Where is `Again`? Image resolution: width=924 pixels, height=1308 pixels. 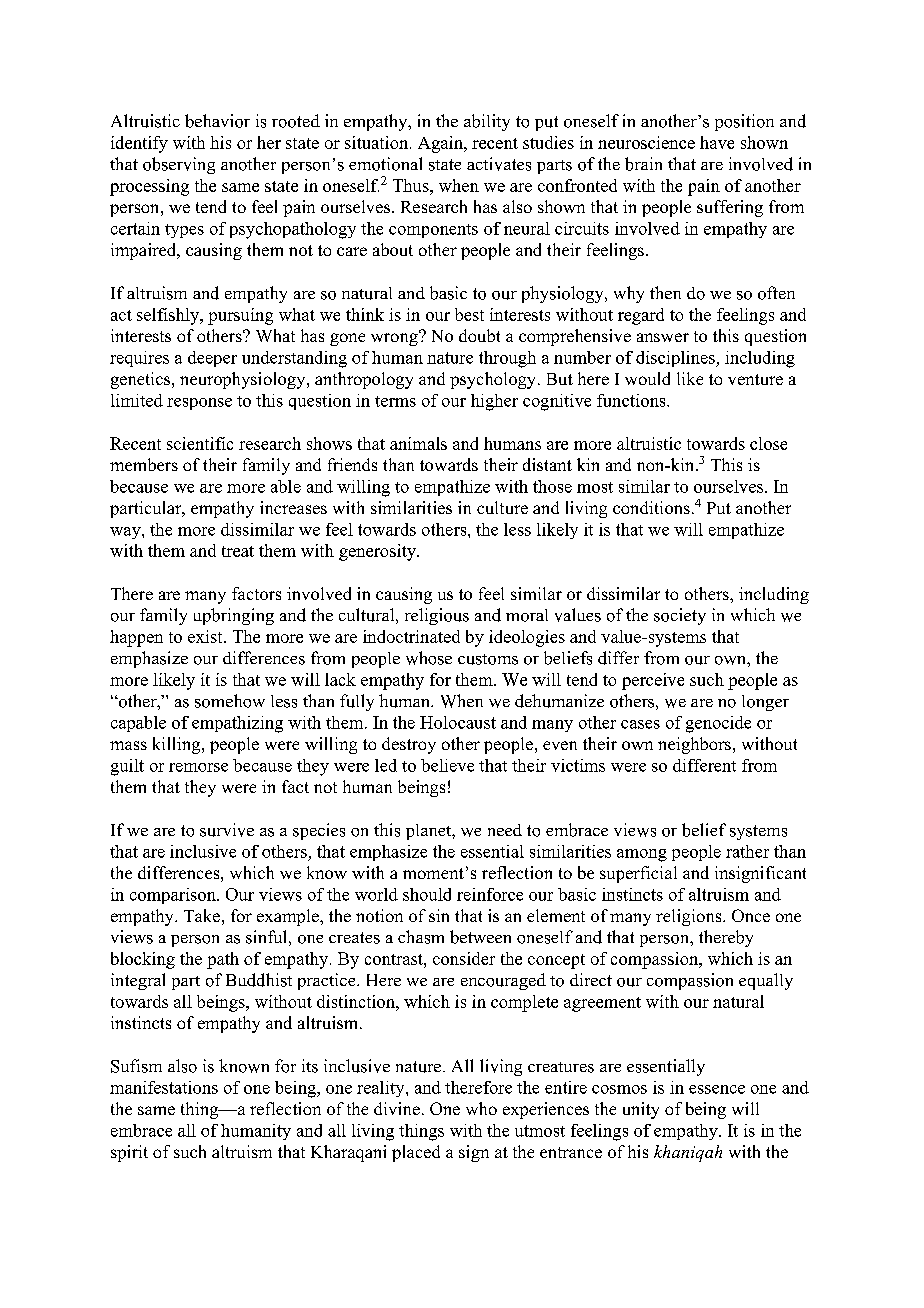 Again is located at coordinates (441, 144).
